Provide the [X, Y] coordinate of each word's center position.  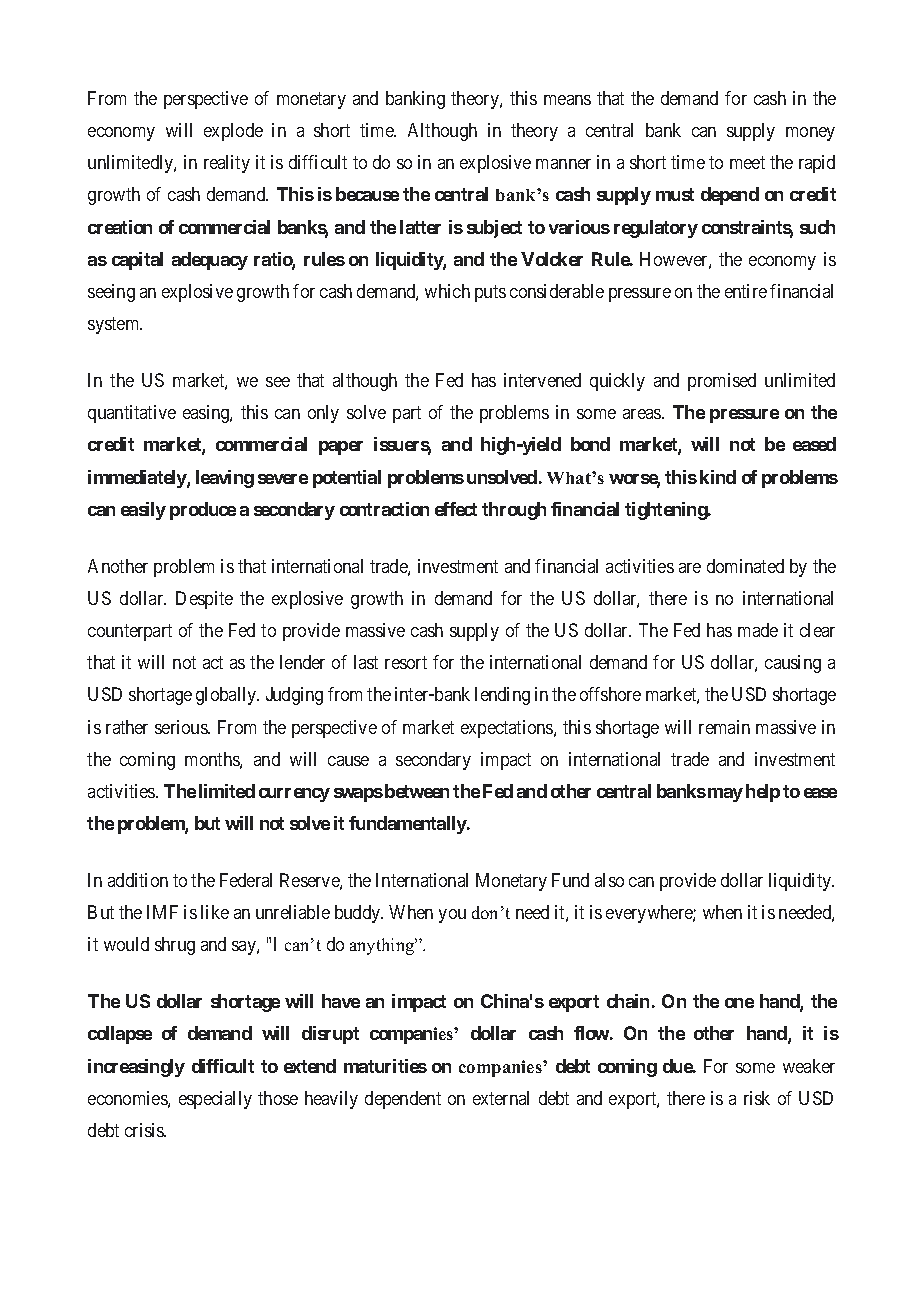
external [501, 1098]
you [452, 916]
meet [747, 162]
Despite [204, 600]
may [725, 795]
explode [233, 132]
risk [757, 1098]
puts [490, 293]
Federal [246, 880]
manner [563, 164]
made [758, 630]
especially [215, 1100]
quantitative [132, 414]
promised [722, 382]
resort [406, 662]
